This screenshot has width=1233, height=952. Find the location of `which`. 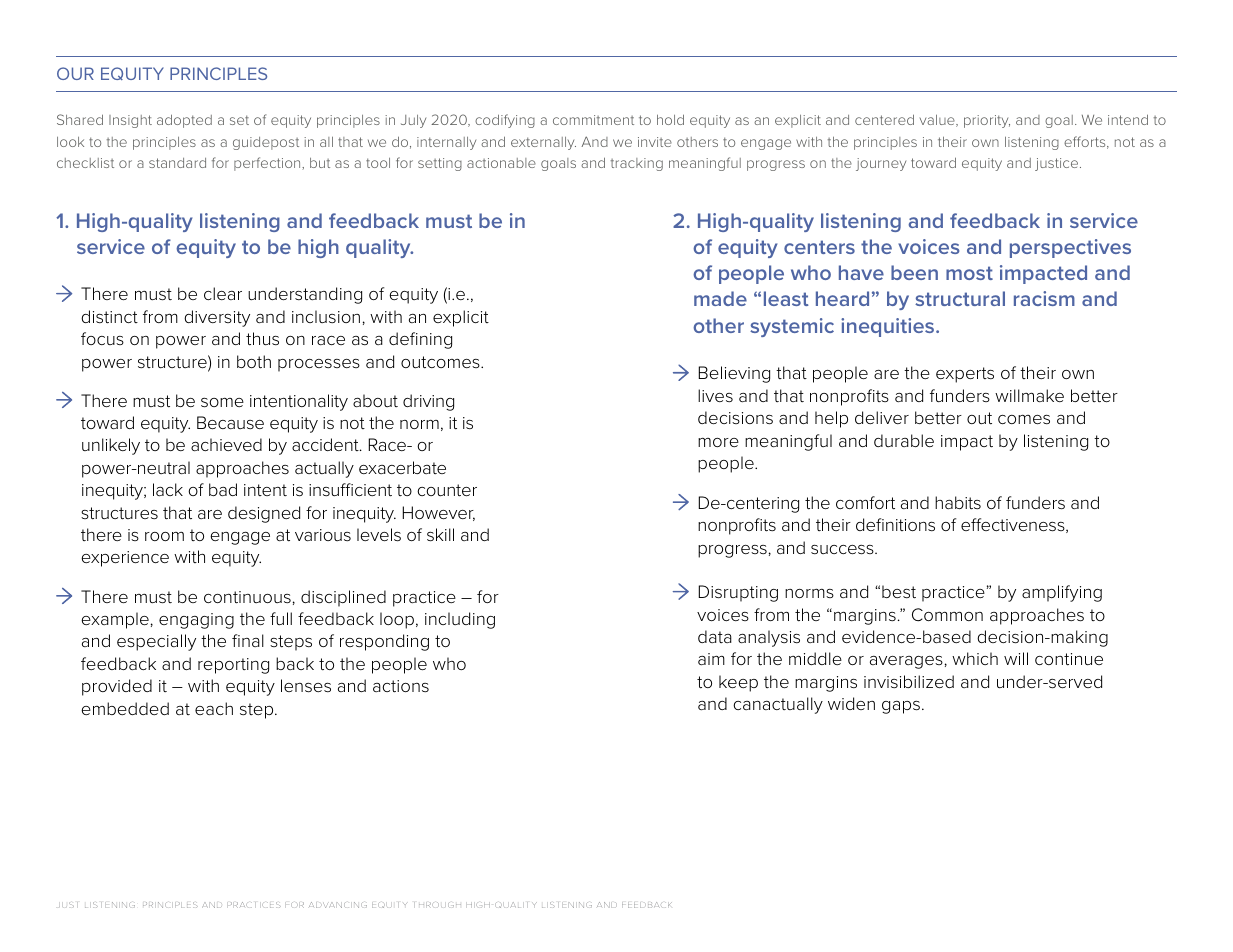

which is located at coordinates (975, 658).
